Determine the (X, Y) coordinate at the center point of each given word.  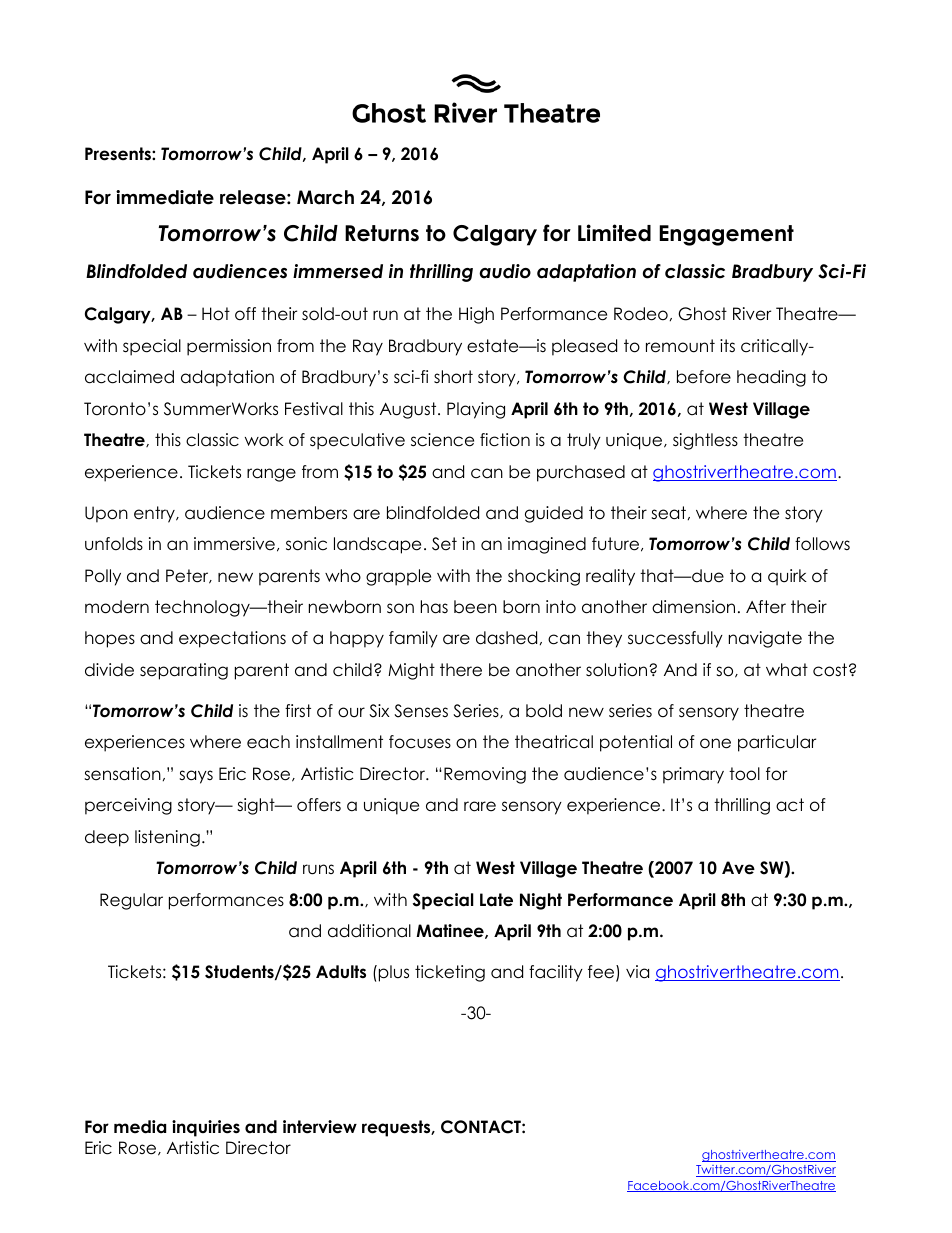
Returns (382, 233)
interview (320, 1127)
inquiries (206, 1128)
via (637, 972)
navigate (765, 639)
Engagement (726, 235)
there (461, 670)
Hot (216, 314)
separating (184, 671)
